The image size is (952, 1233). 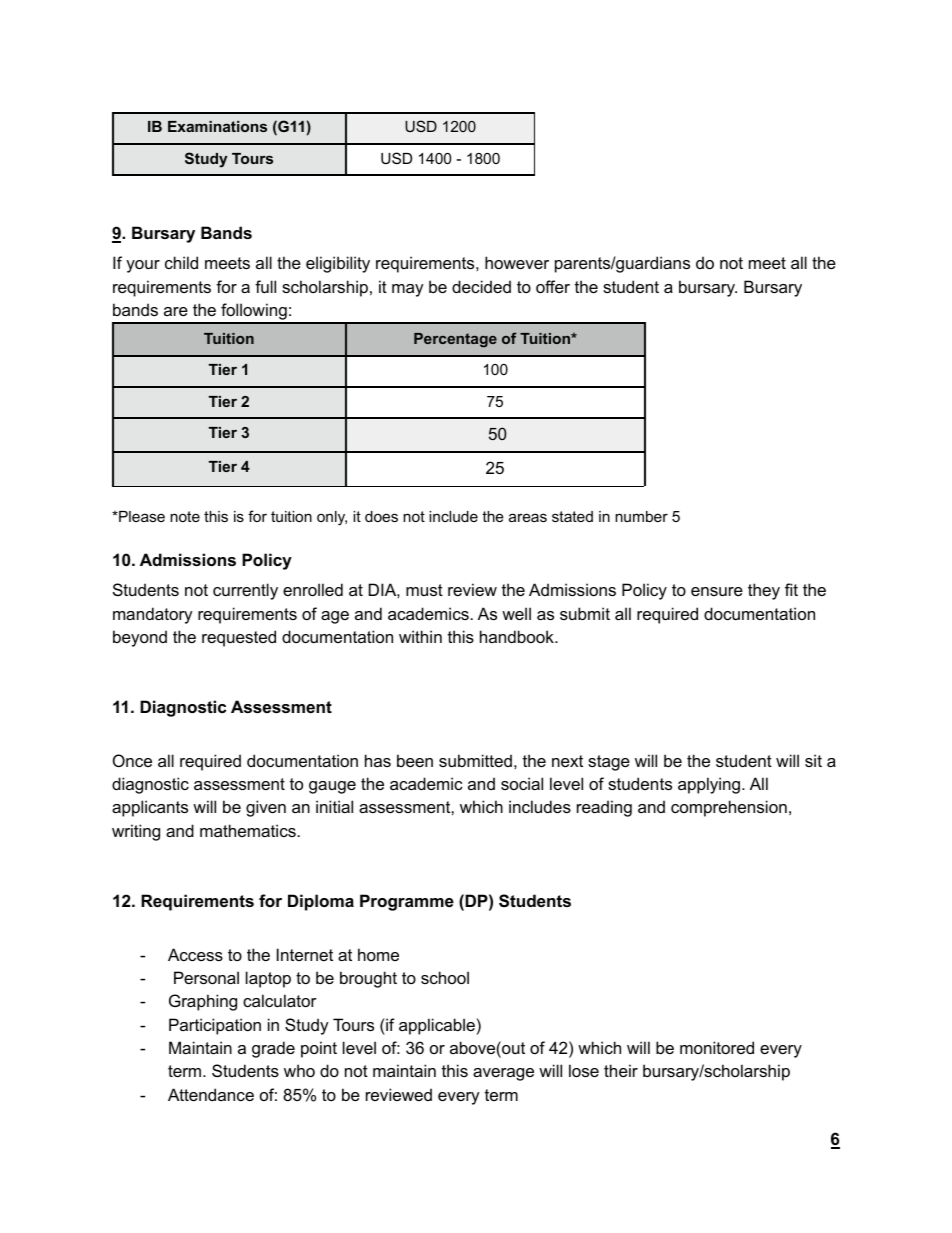 I want to click on number, so click(x=641, y=516).
